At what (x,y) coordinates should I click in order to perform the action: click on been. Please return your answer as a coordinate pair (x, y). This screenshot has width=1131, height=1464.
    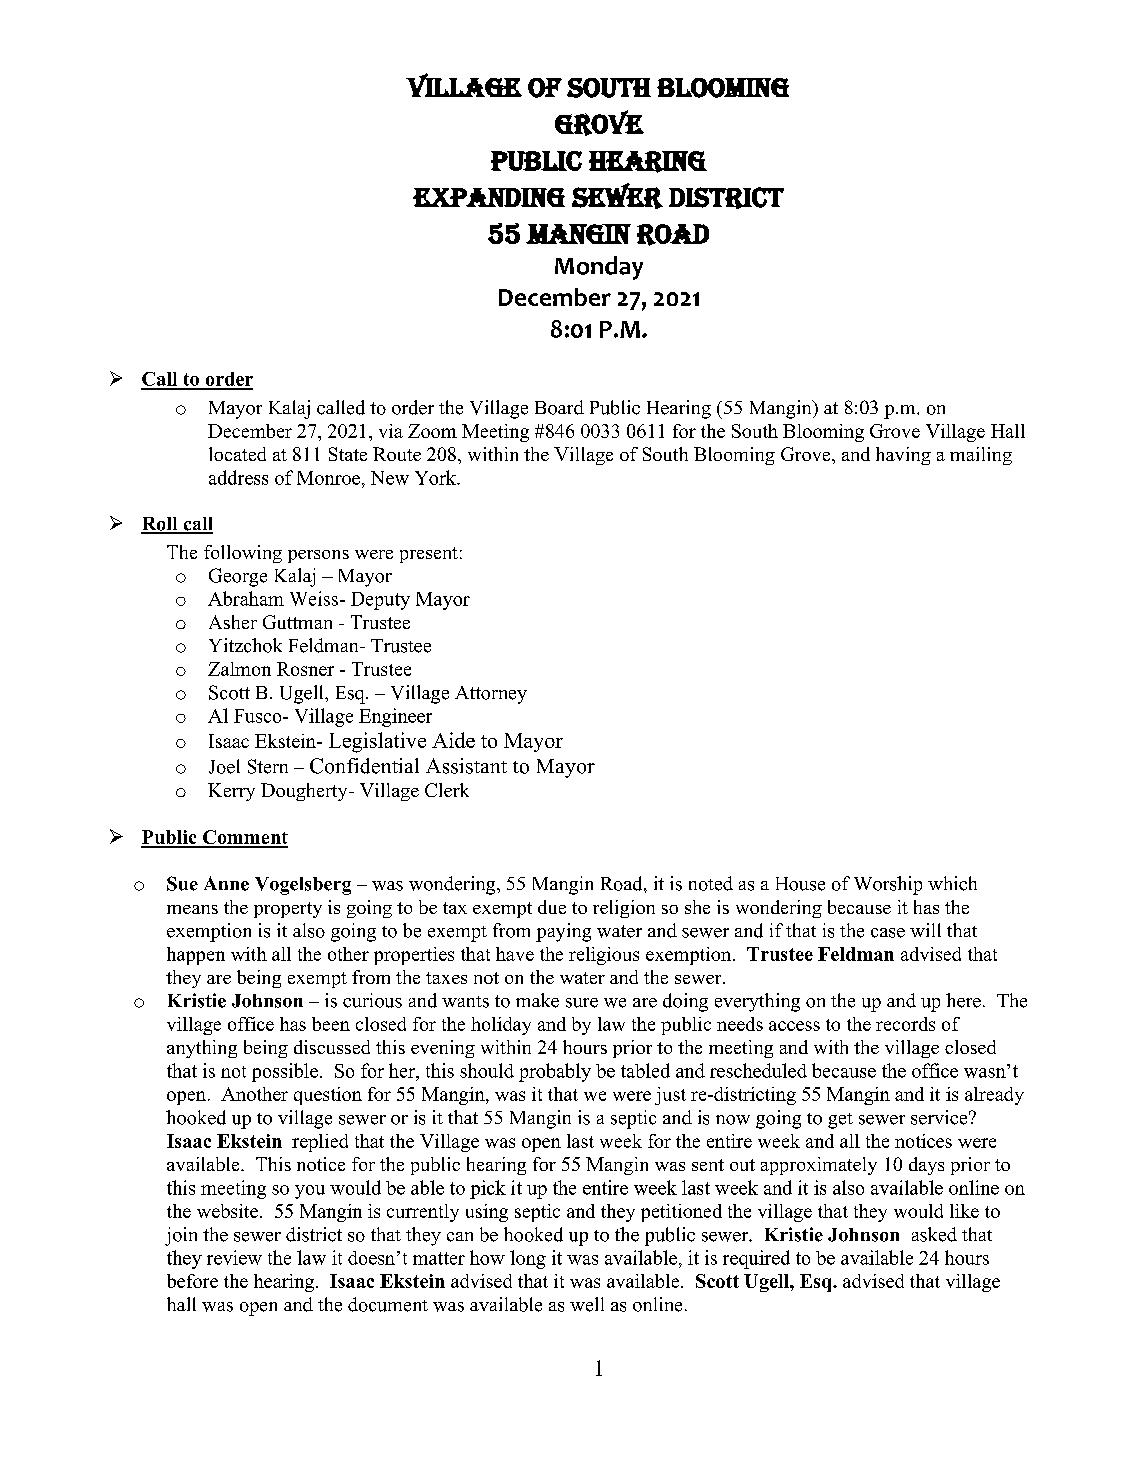
    Looking at the image, I should click on (331, 1024).
